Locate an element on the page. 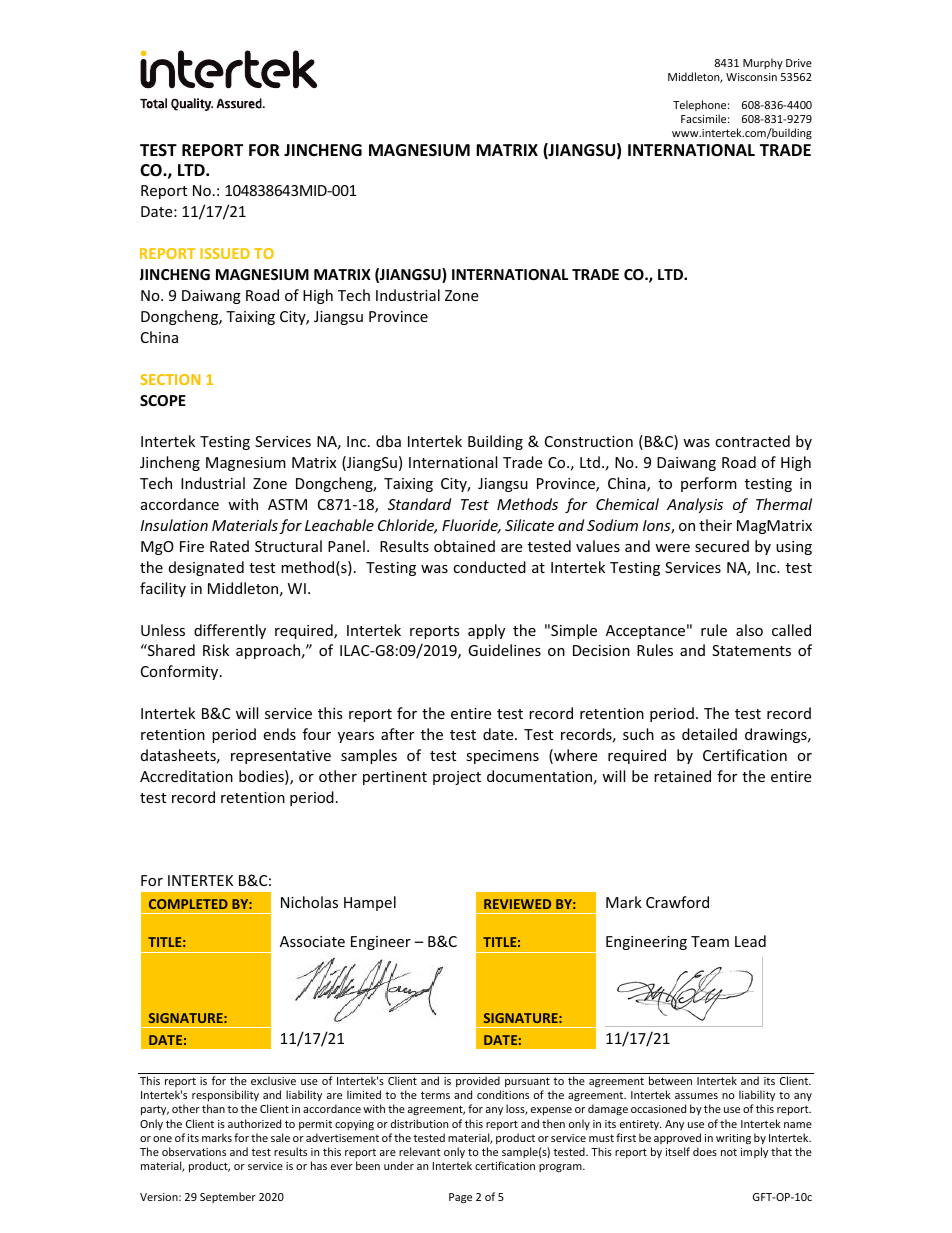 The image size is (952, 1233). Wisconsin is located at coordinates (751, 77).
